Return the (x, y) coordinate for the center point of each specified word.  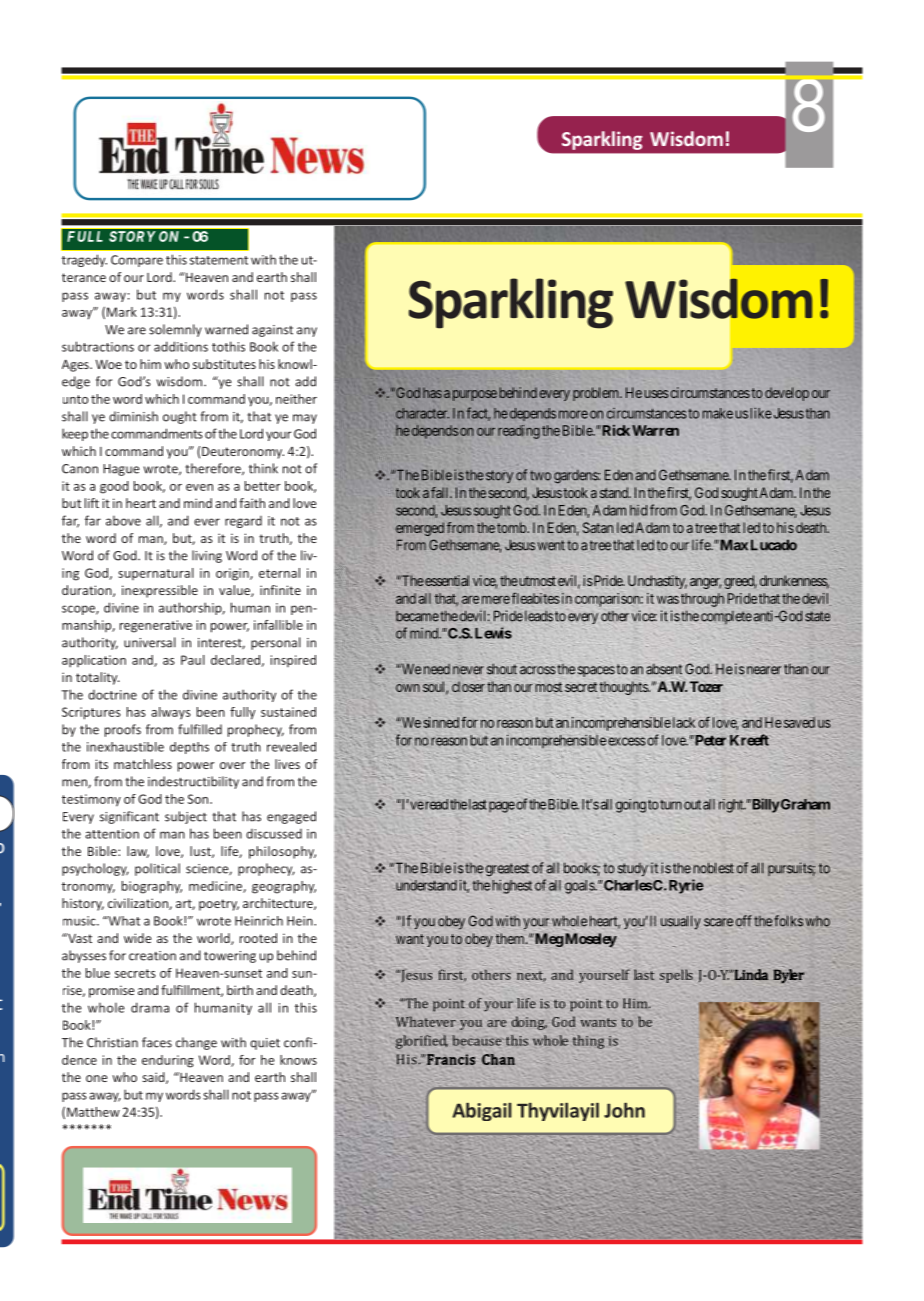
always (171, 713)
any (307, 332)
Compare (137, 261)
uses (656, 394)
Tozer (706, 686)
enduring (168, 1061)
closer (468, 686)
